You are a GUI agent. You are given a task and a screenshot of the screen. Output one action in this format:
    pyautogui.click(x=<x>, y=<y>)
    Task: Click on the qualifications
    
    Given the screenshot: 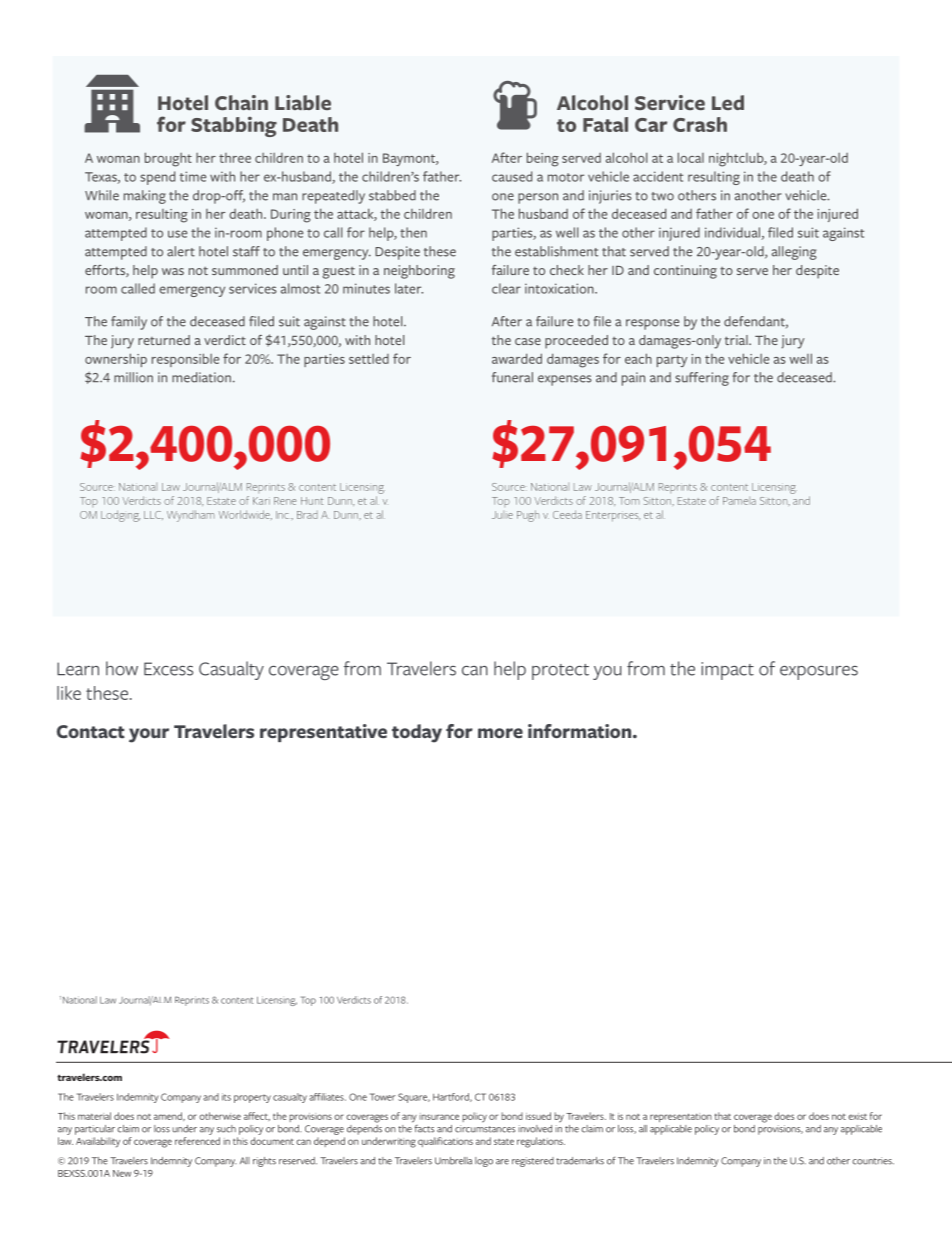 What is the action you would take?
    pyautogui.click(x=445, y=1142)
